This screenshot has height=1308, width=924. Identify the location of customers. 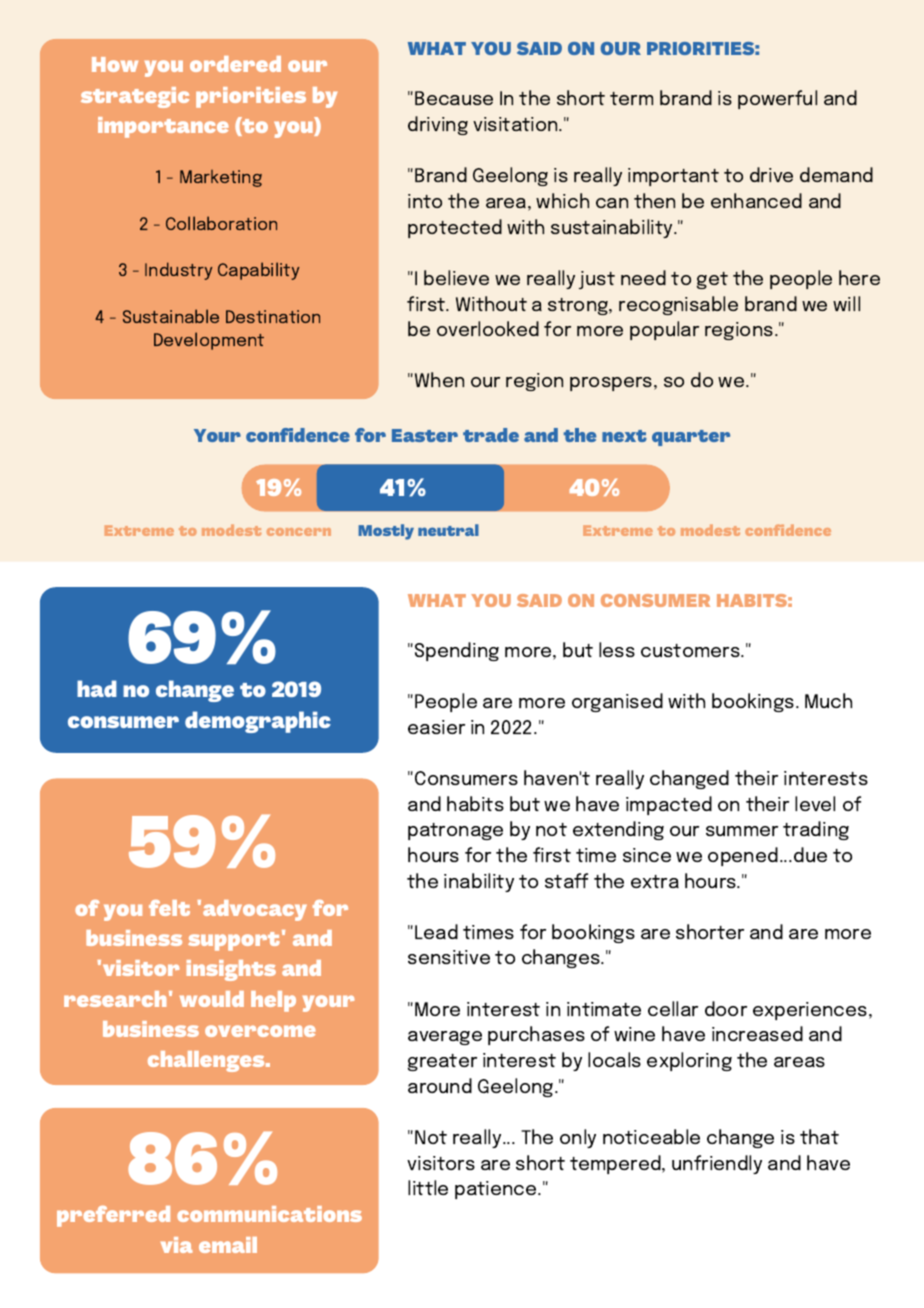
(691, 650).
